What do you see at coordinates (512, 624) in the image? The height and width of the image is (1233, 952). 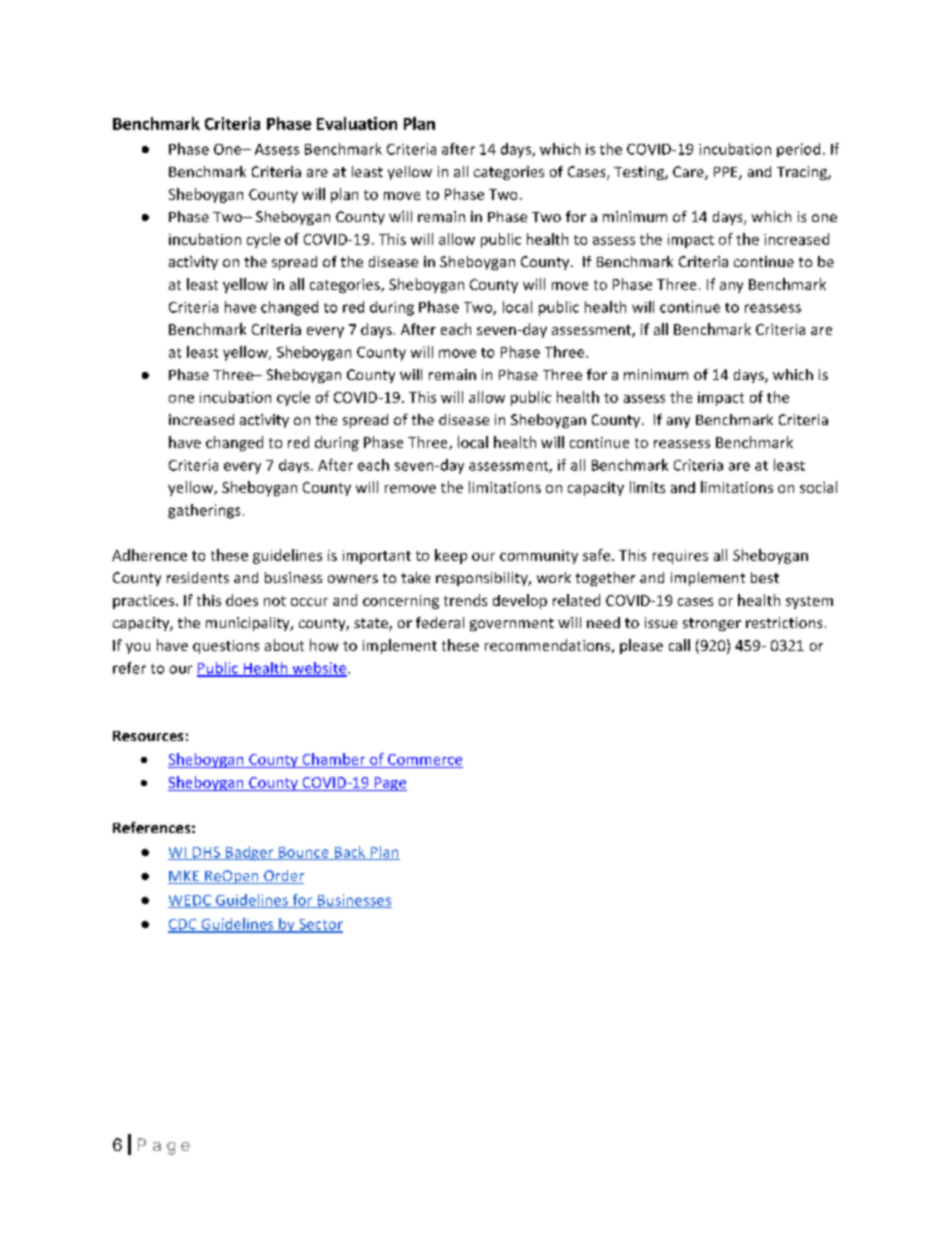 I see `government` at bounding box center [512, 624].
